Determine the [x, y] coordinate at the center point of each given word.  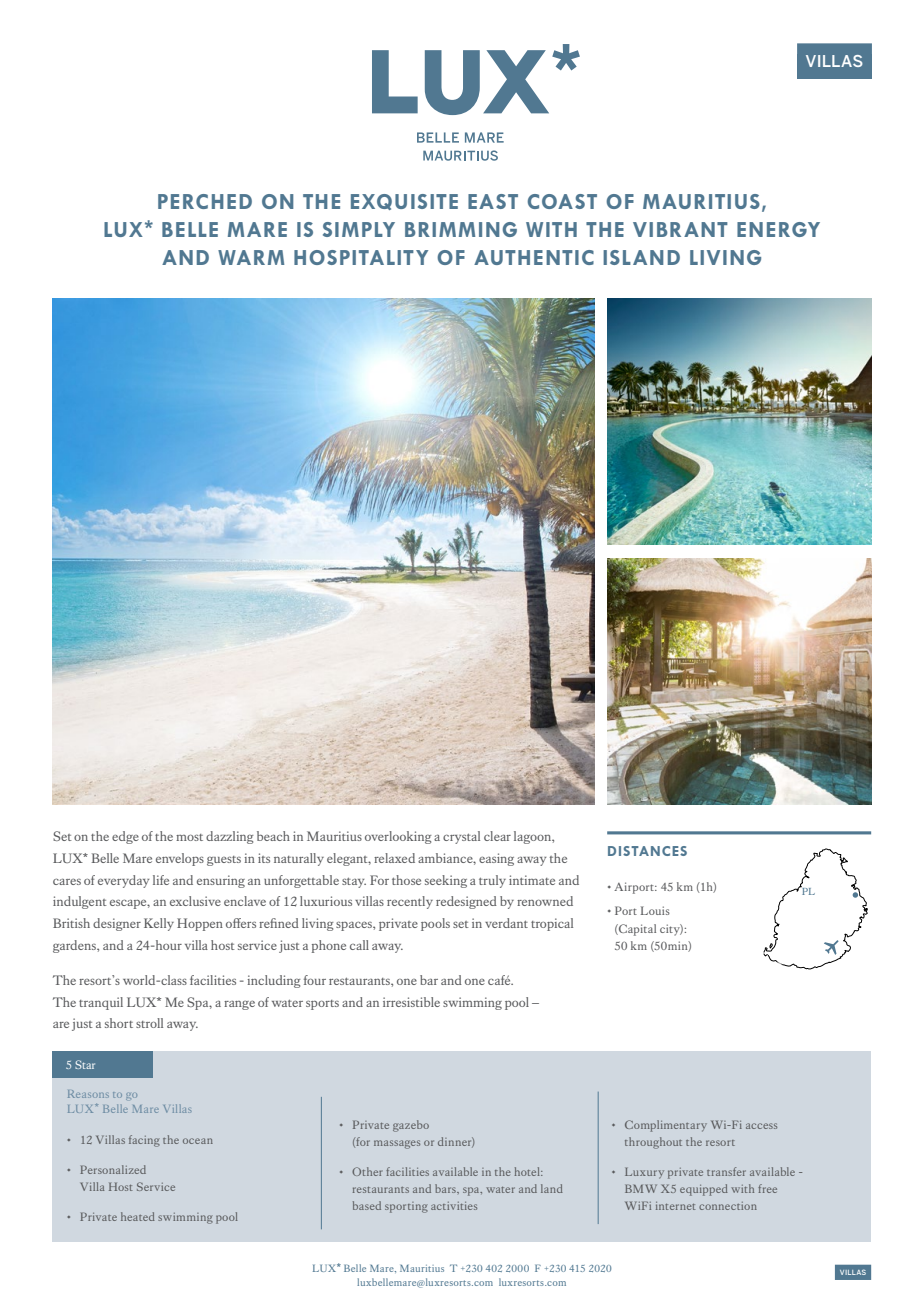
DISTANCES [647, 851]
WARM [251, 257]
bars [446, 1188]
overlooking [398, 837]
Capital [636, 930]
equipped [704, 1190]
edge [125, 837]
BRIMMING [461, 229]
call [359, 945]
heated [138, 1216]
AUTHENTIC [534, 257]
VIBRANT [680, 229]
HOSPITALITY [361, 257]
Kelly [159, 924]
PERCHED [205, 201]
